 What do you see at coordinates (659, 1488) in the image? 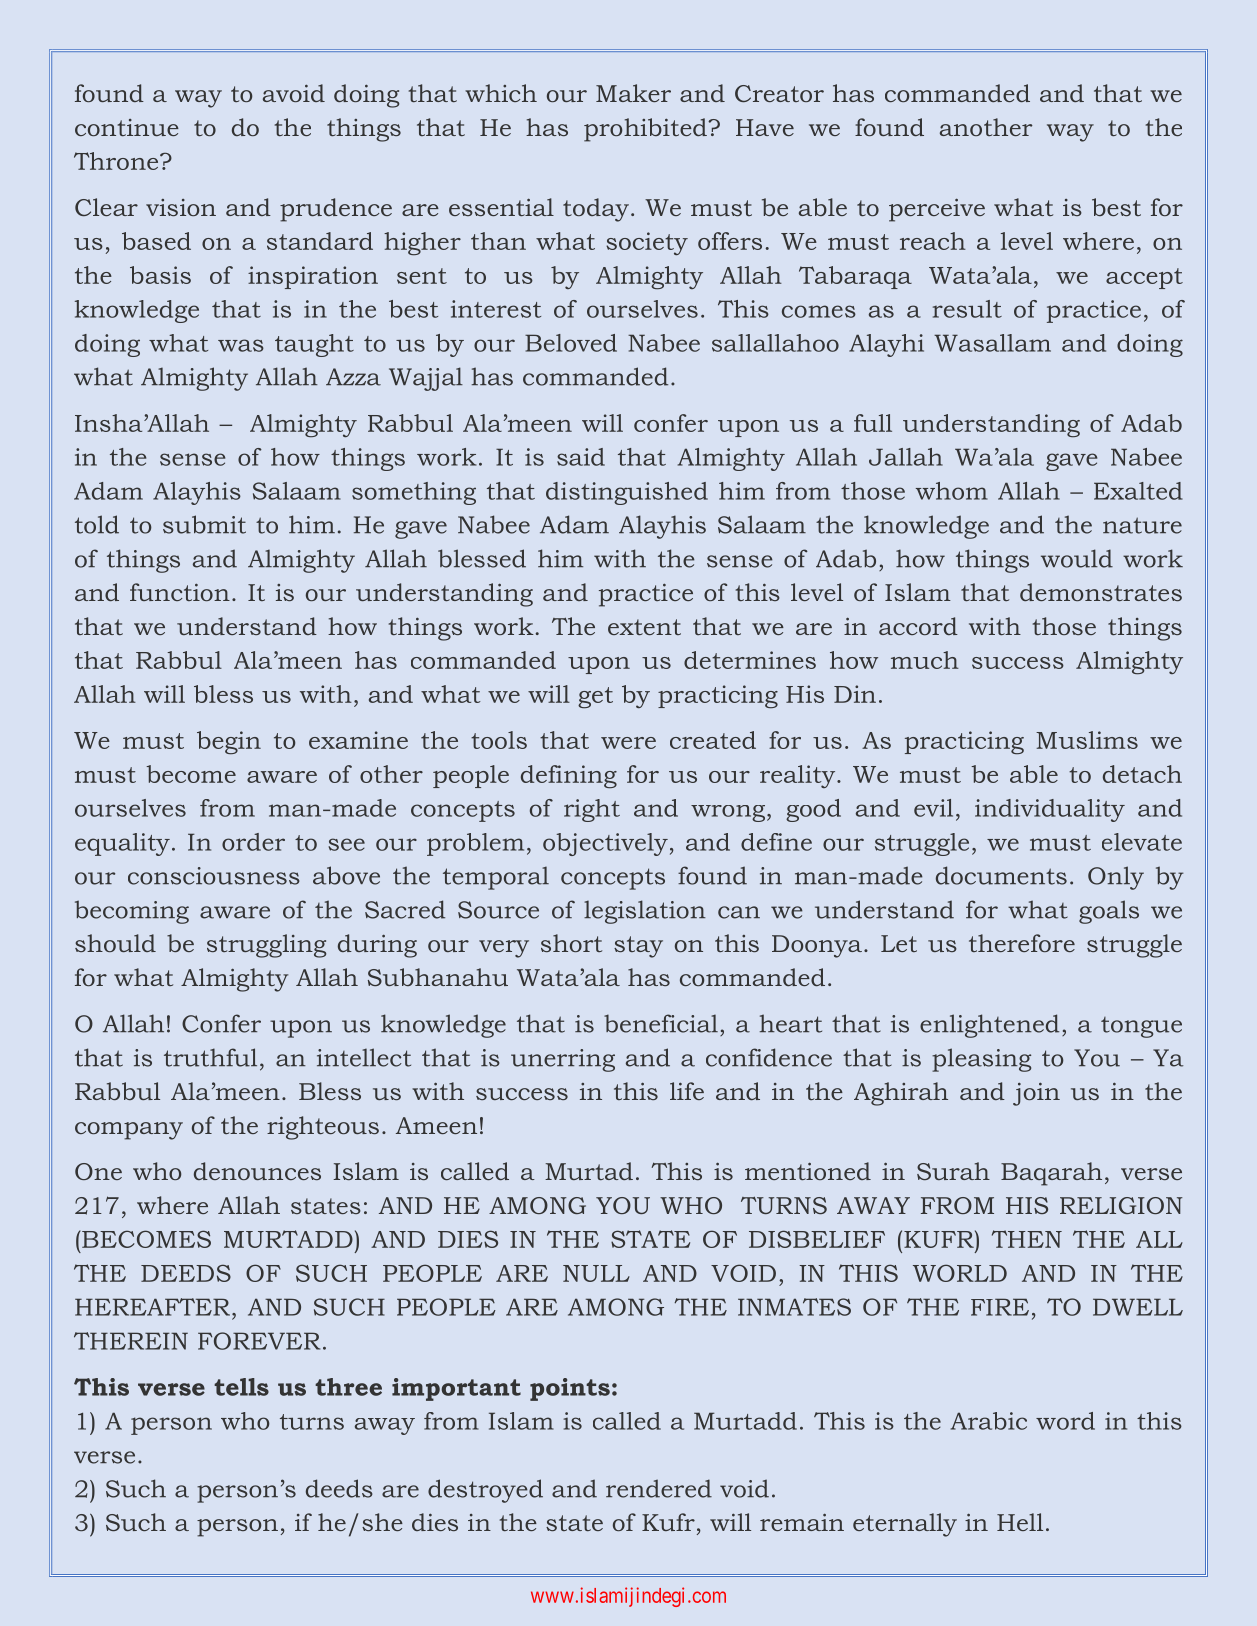
I see `rendered` at bounding box center [659, 1488].
